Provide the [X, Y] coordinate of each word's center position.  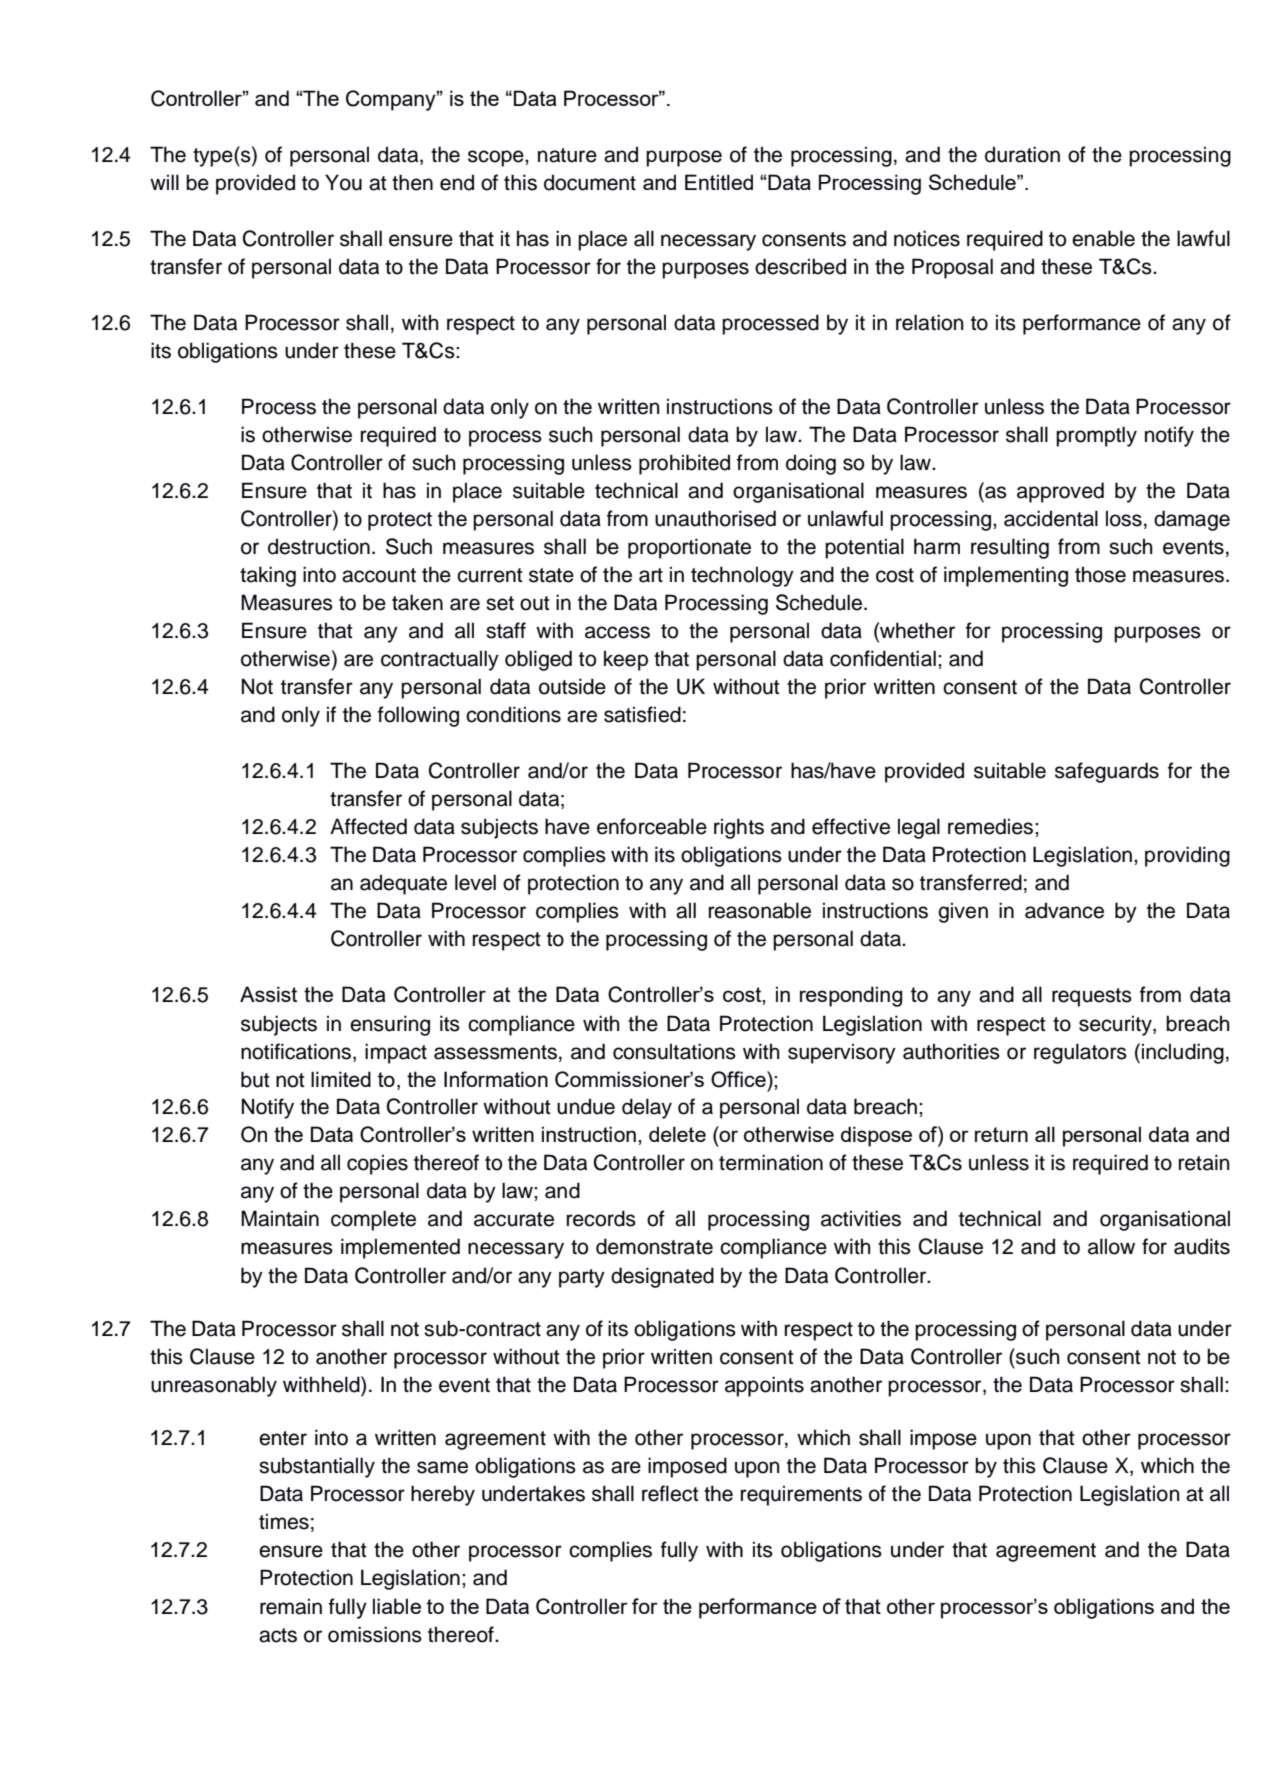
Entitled [719, 182]
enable [1103, 238]
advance [1064, 910]
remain [291, 1606]
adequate [403, 884]
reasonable [760, 910]
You [343, 182]
